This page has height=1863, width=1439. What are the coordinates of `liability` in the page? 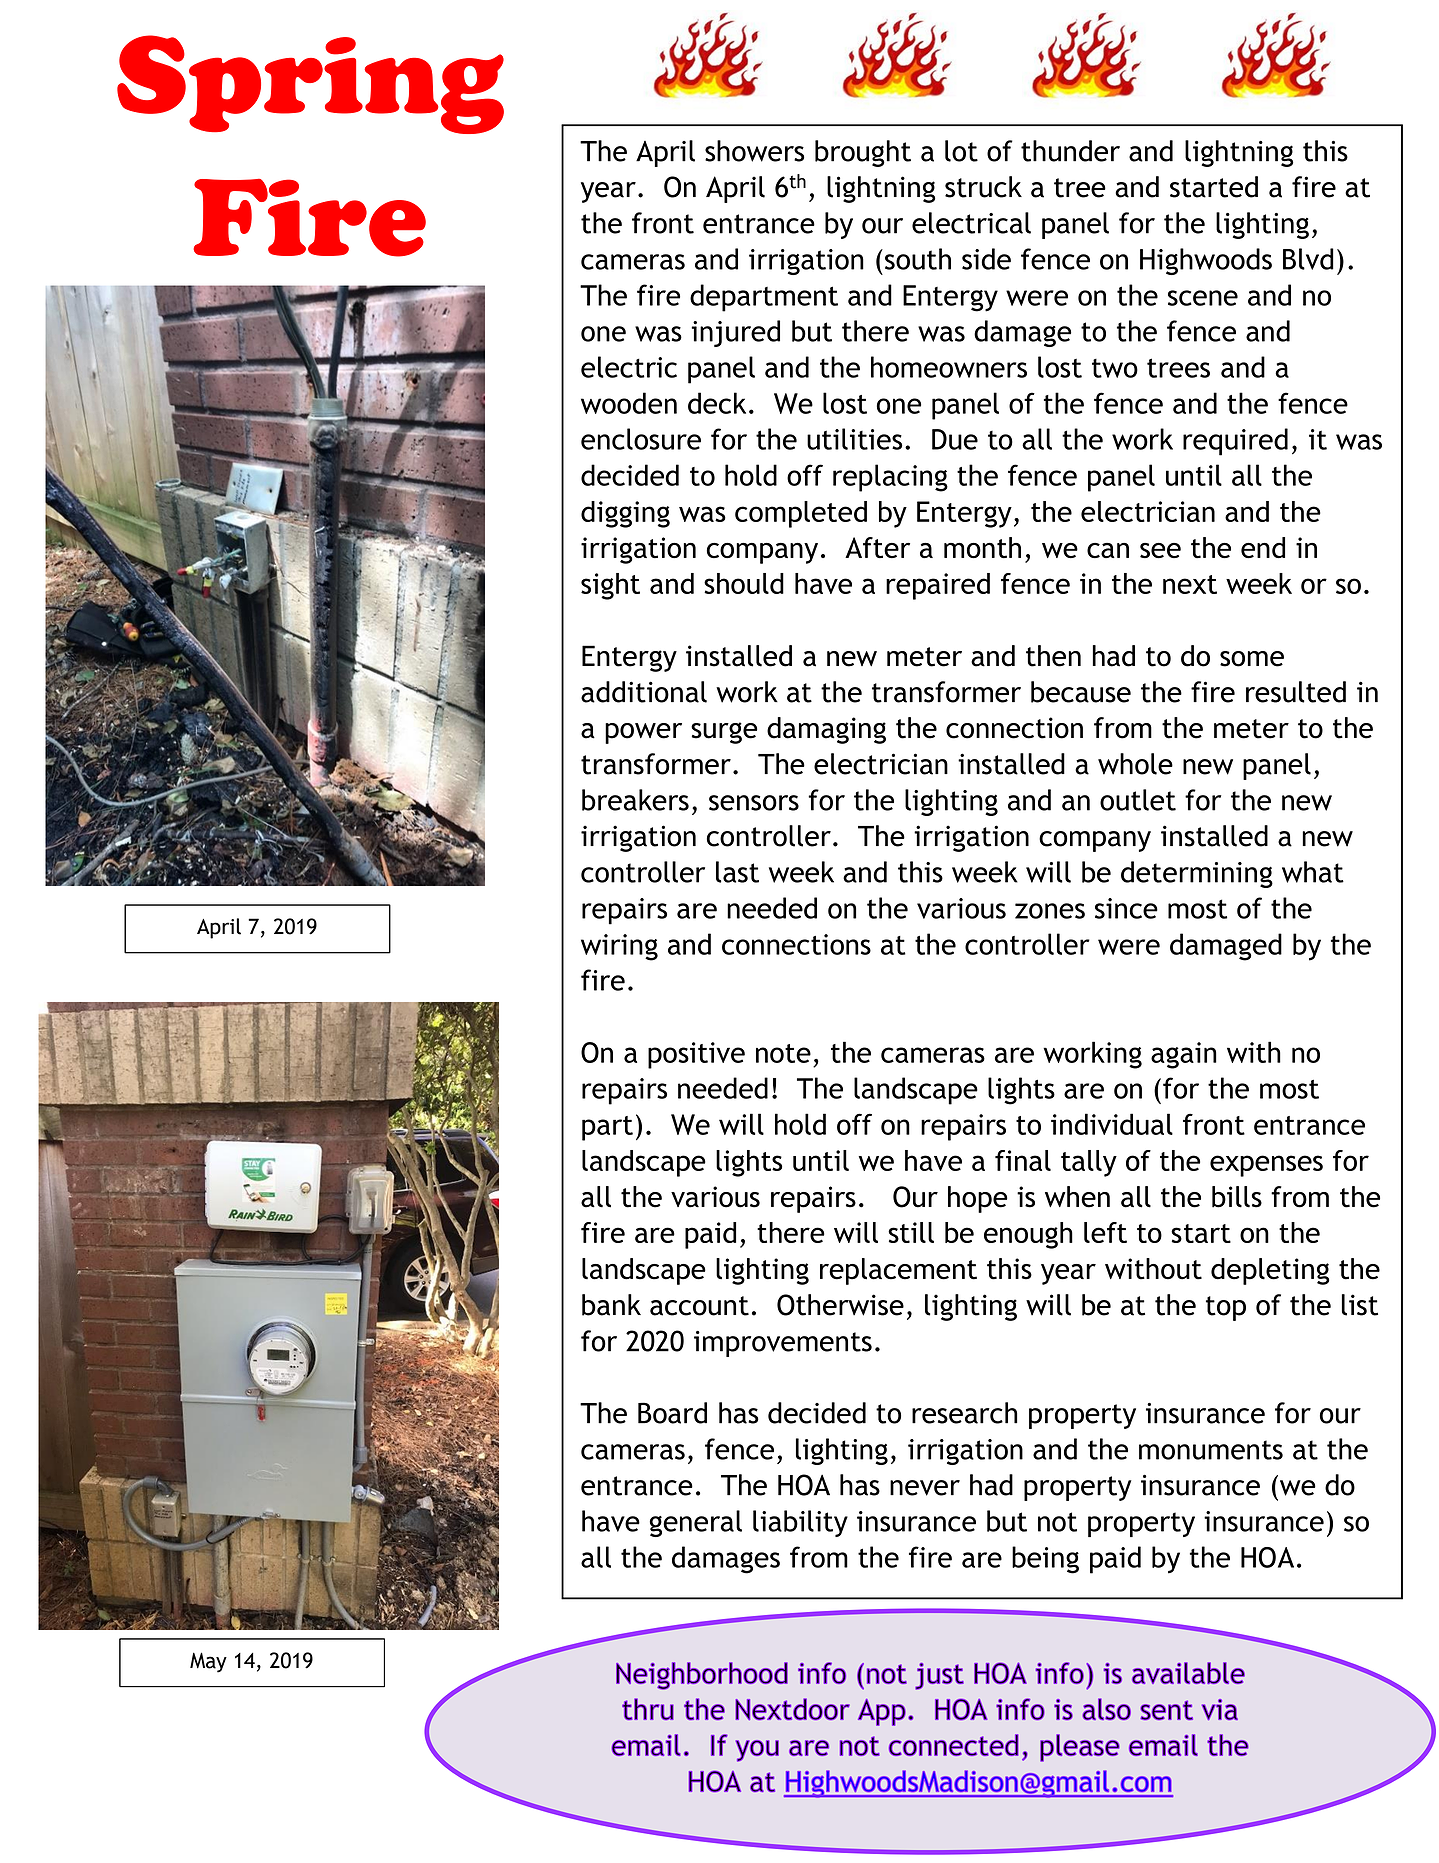 It's located at (800, 1523).
